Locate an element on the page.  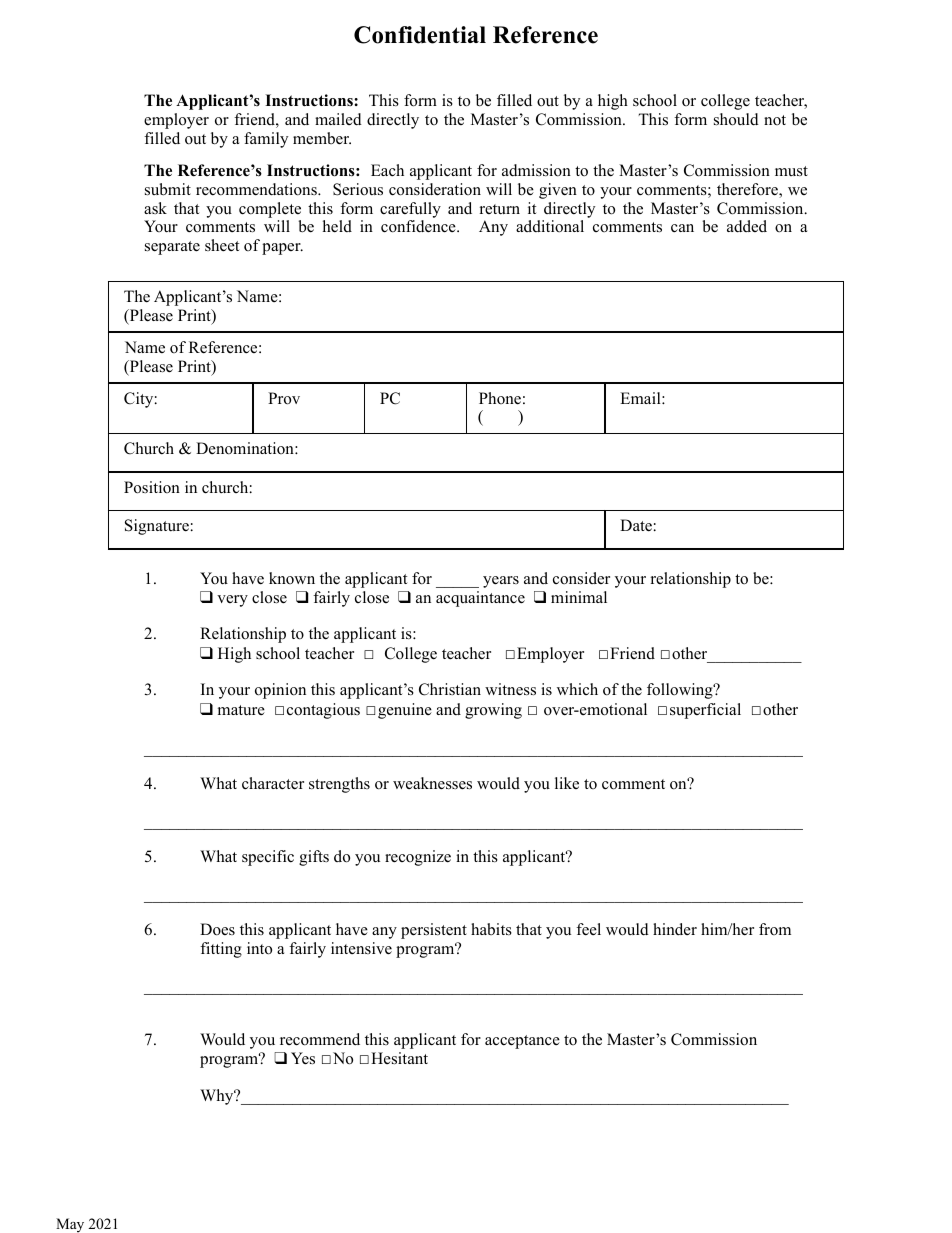
acceptance is located at coordinates (522, 1042).
